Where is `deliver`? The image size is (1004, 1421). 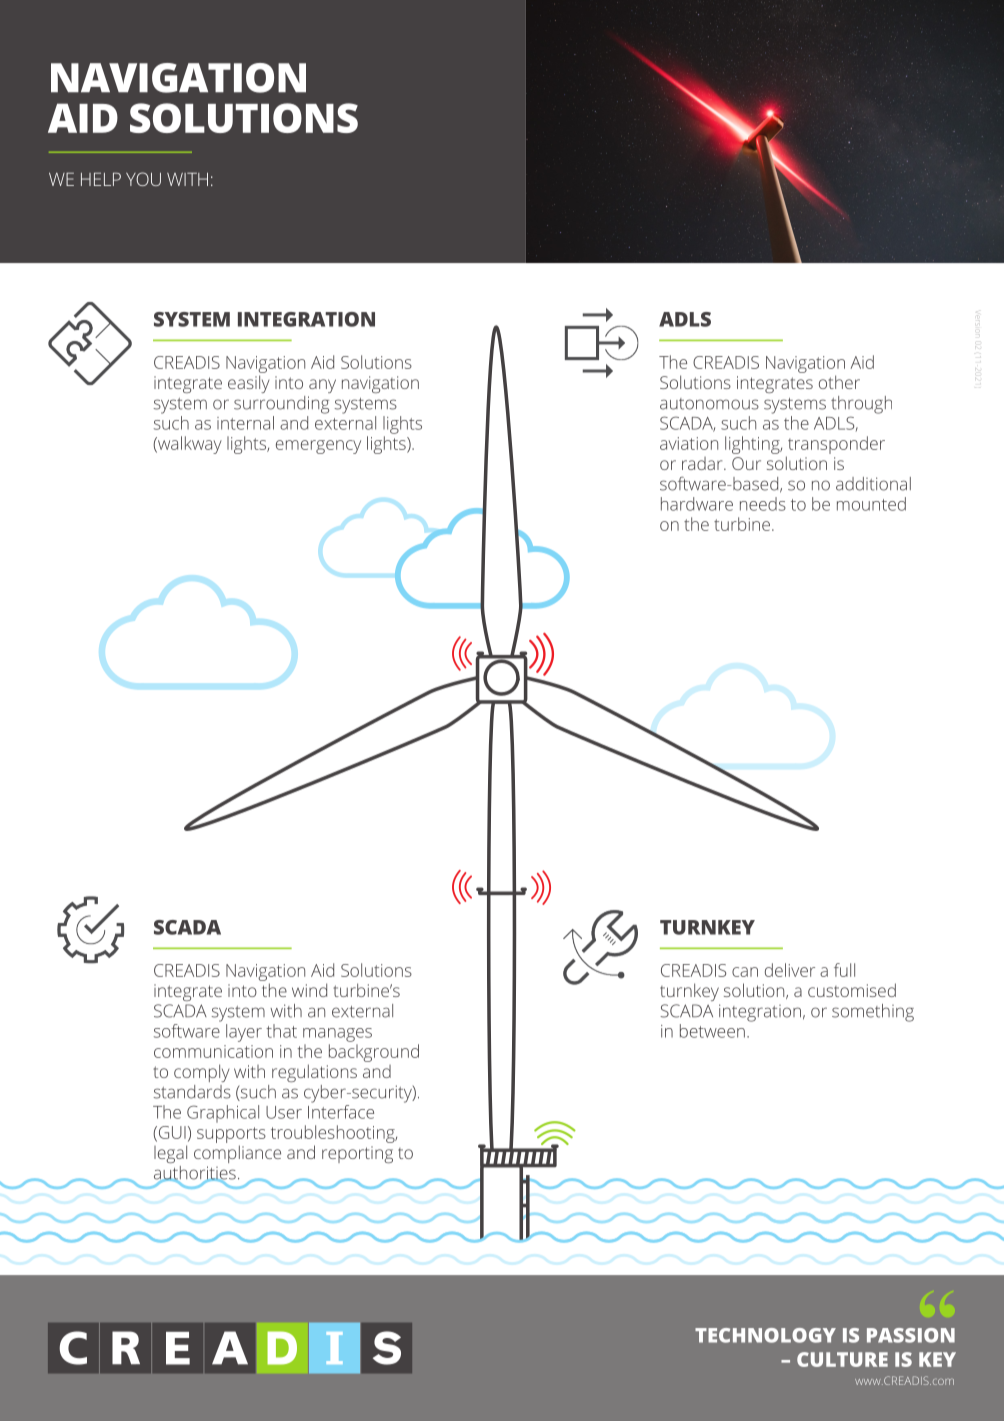 deliver is located at coordinates (790, 970).
